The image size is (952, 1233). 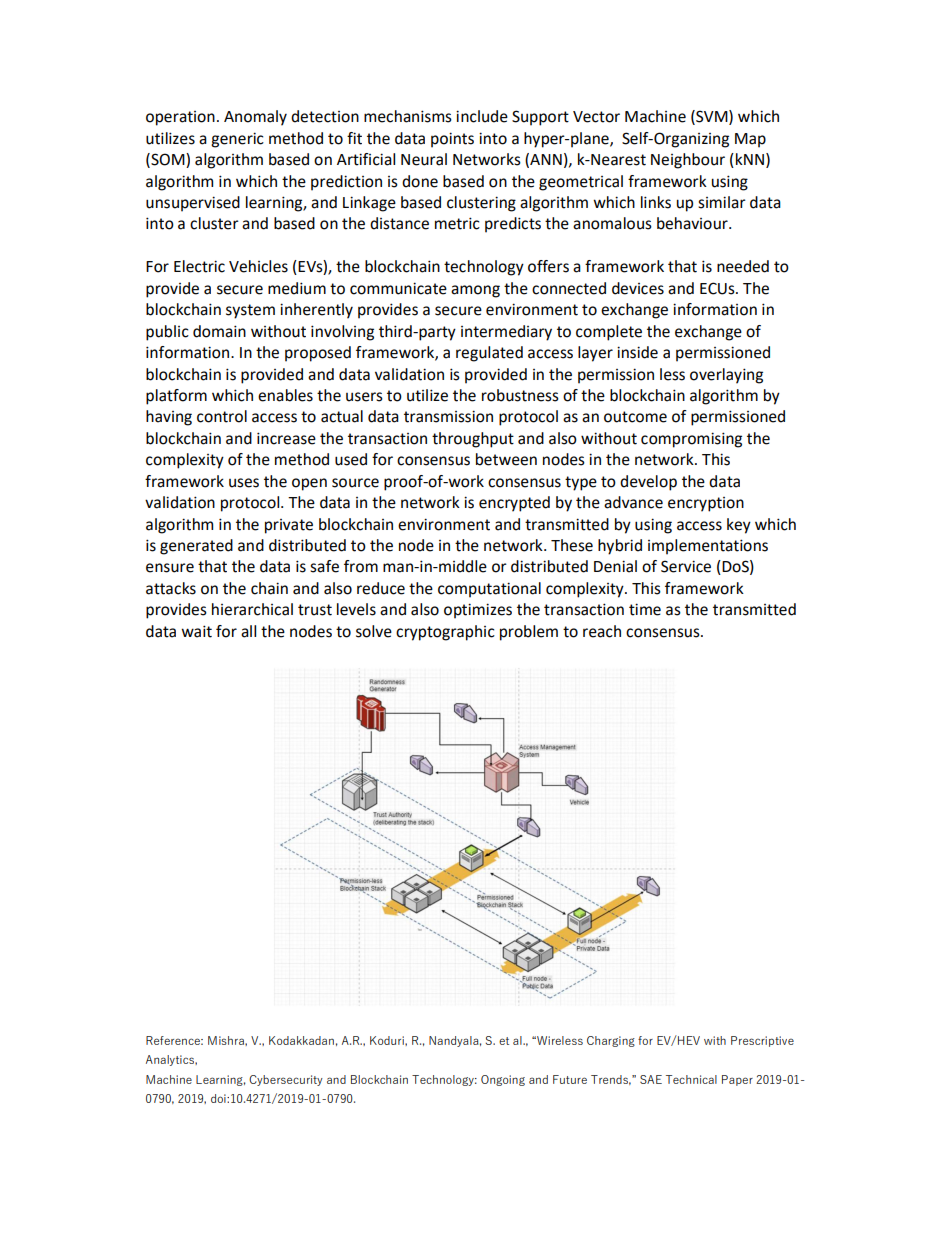 What do you see at coordinates (691, 440) in the screenshot?
I see `compromising` at bounding box center [691, 440].
